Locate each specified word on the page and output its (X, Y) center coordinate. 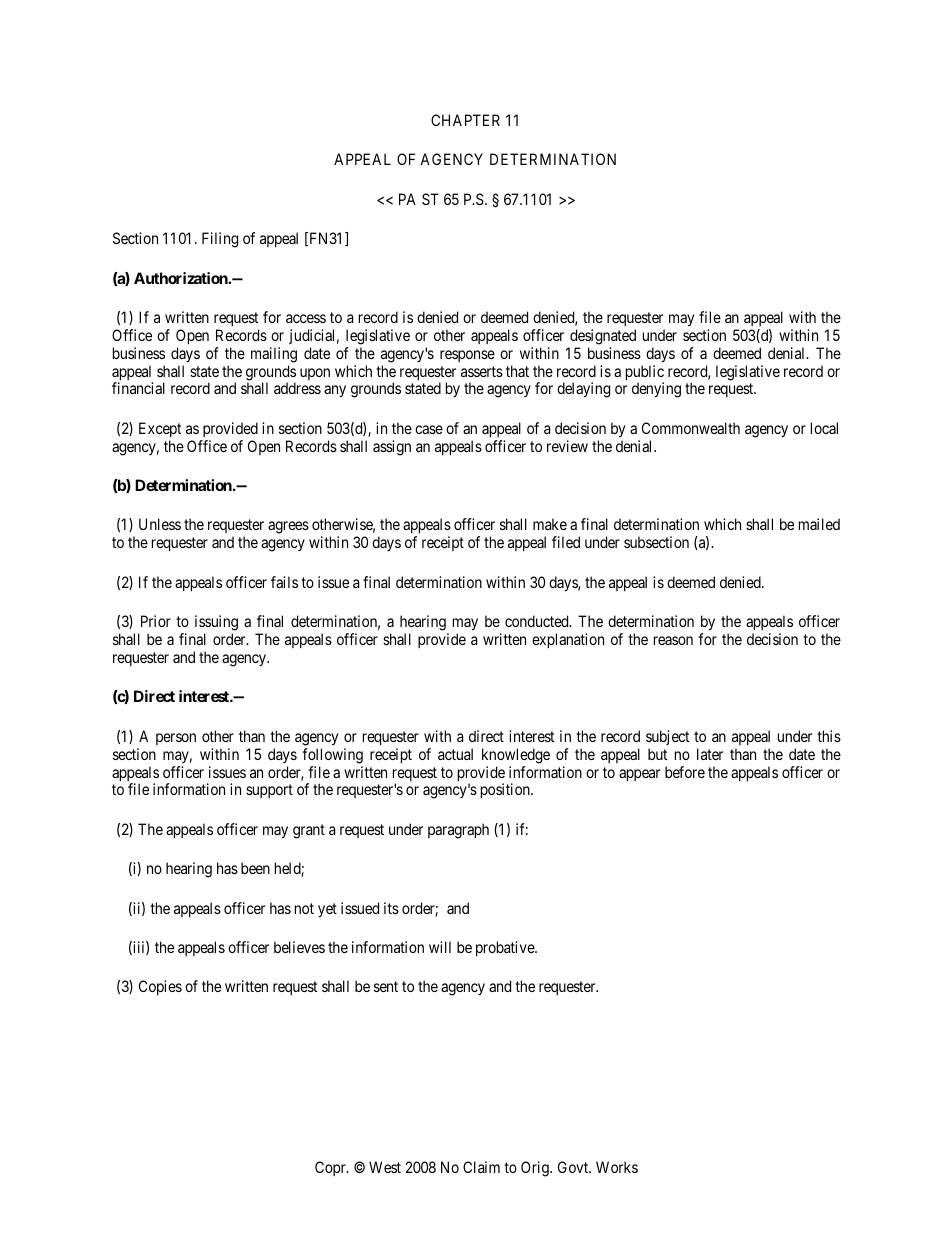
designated (603, 337)
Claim (481, 1167)
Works (617, 1167)
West (385, 1167)
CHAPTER (465, 120)
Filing (220, 240)
